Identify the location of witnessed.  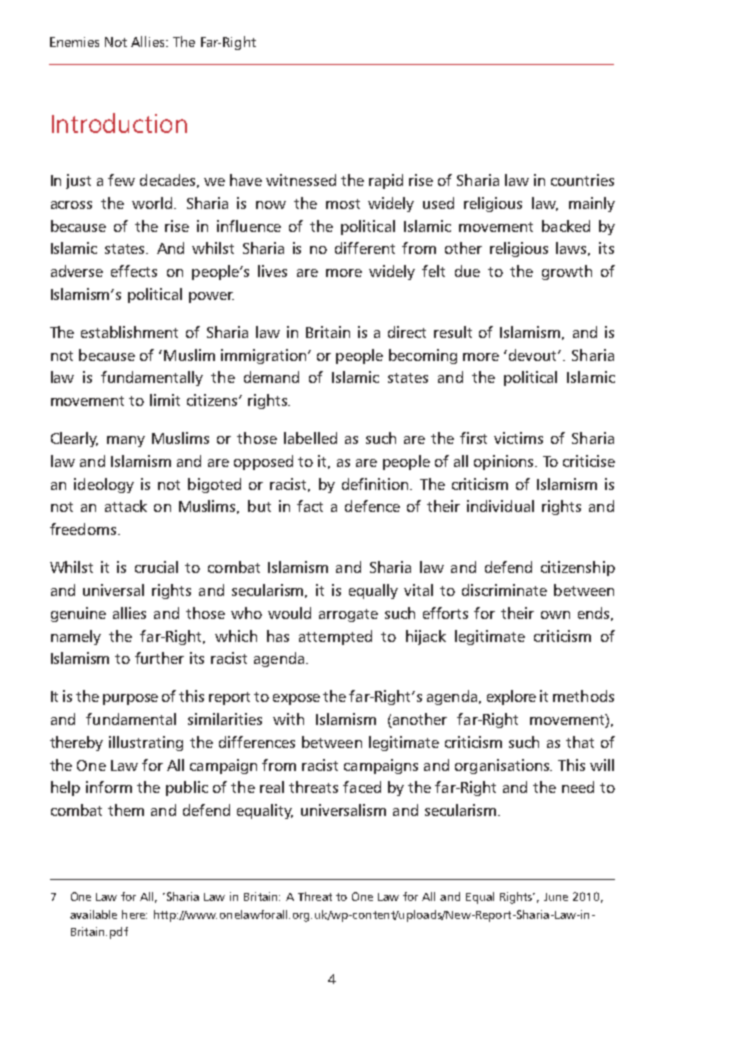
(301, 180).
